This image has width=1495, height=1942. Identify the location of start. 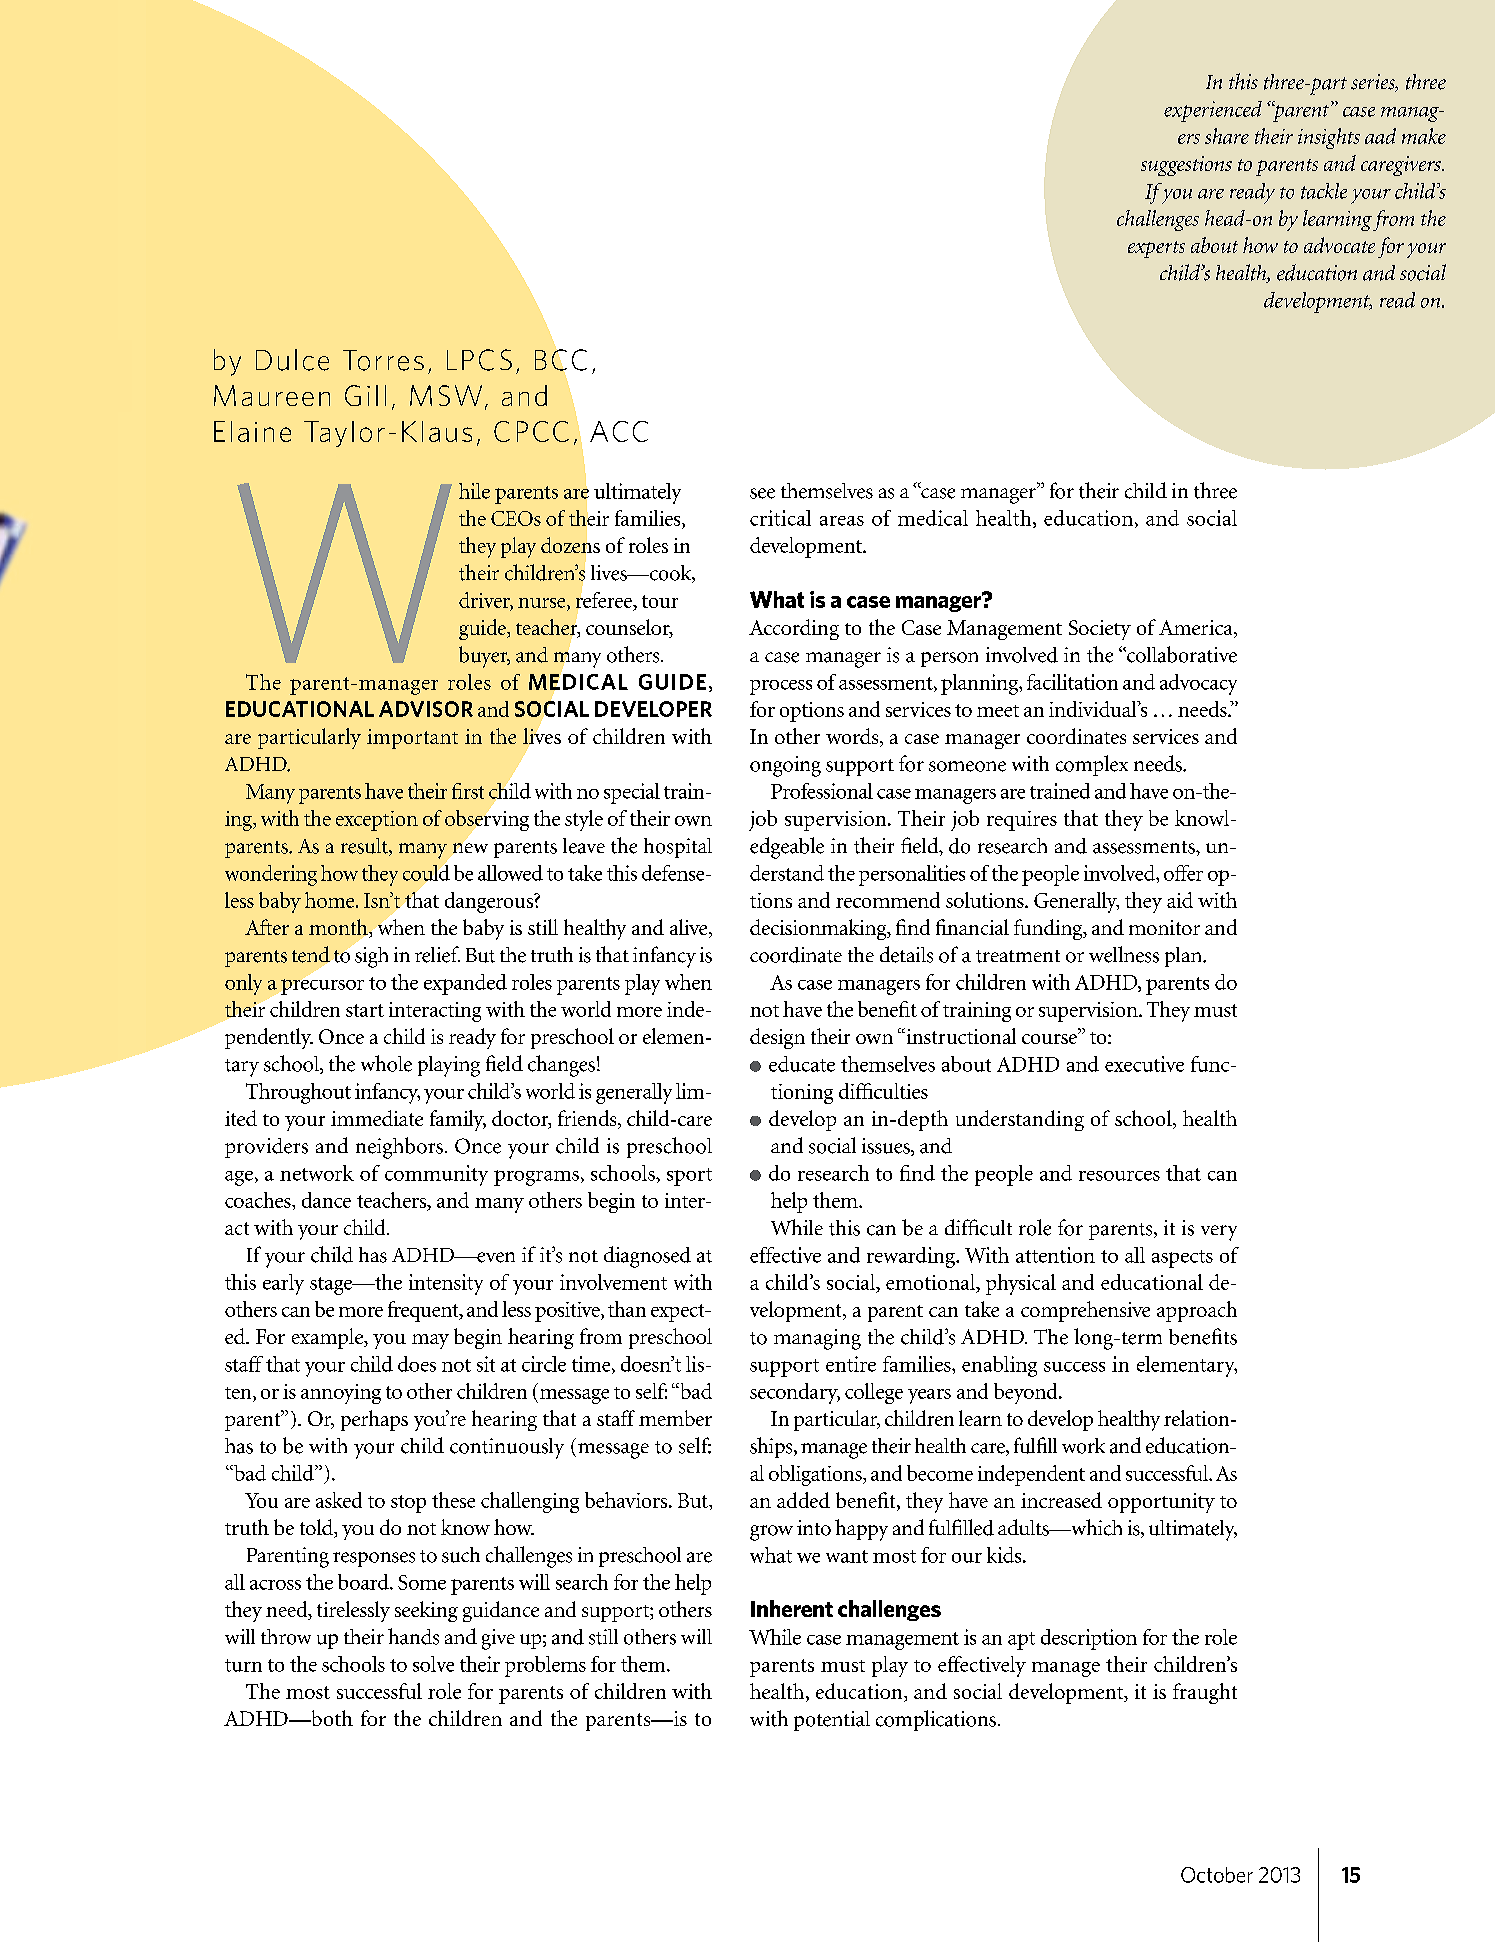
(365, 1010).
